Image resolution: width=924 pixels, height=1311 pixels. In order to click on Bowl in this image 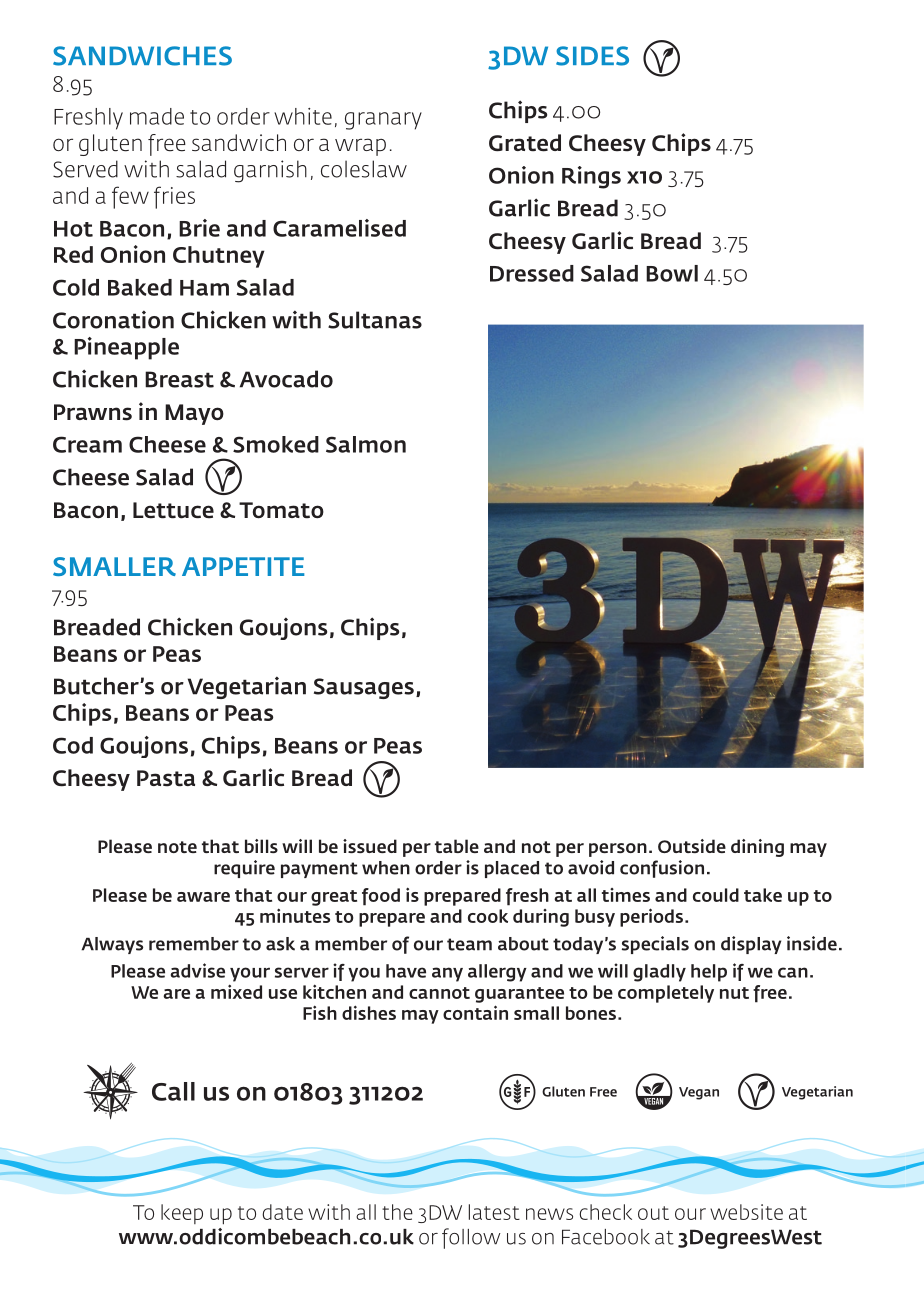, I will do `click(672, 273)`.
